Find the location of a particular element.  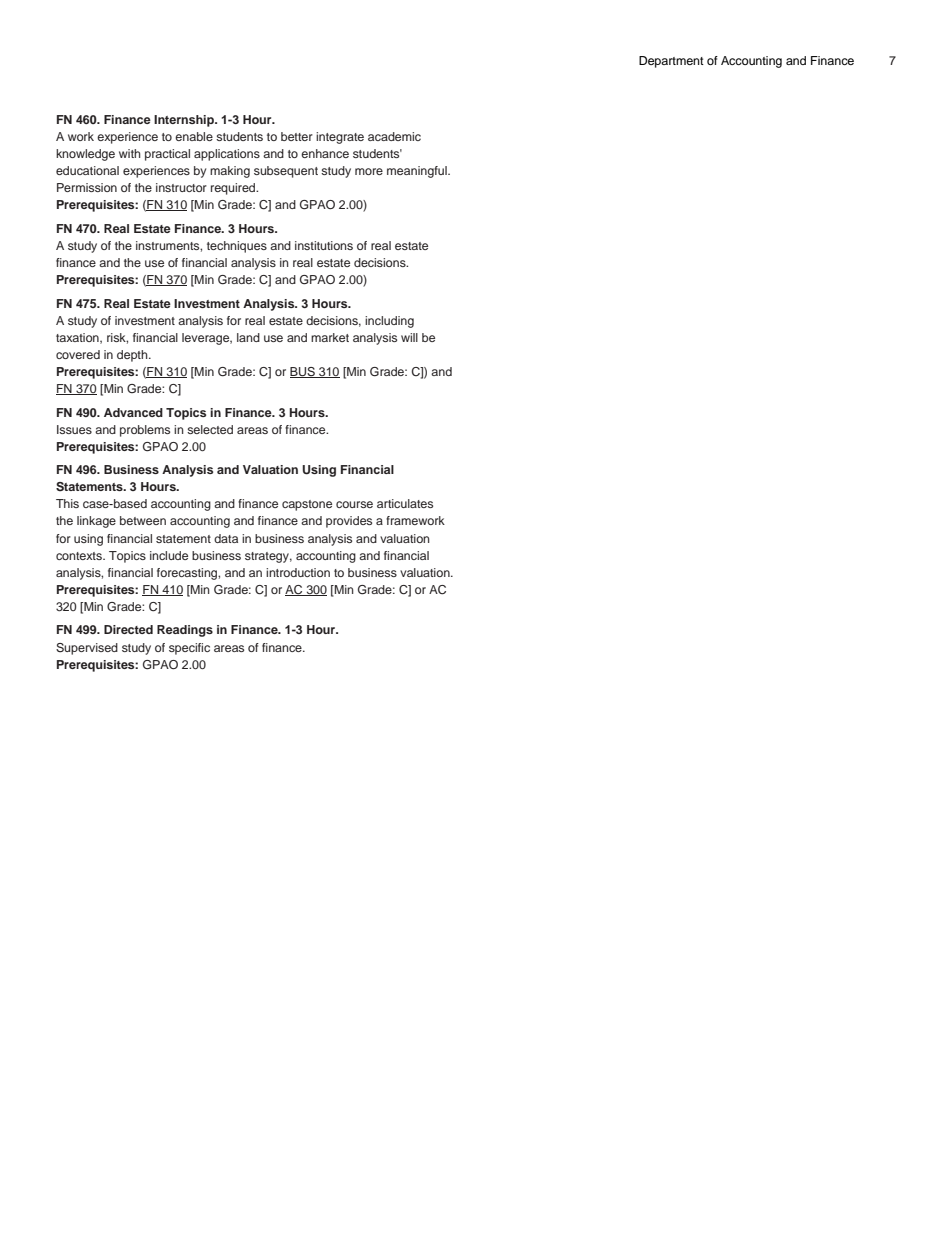

will is located at coordinates (409, 337).
